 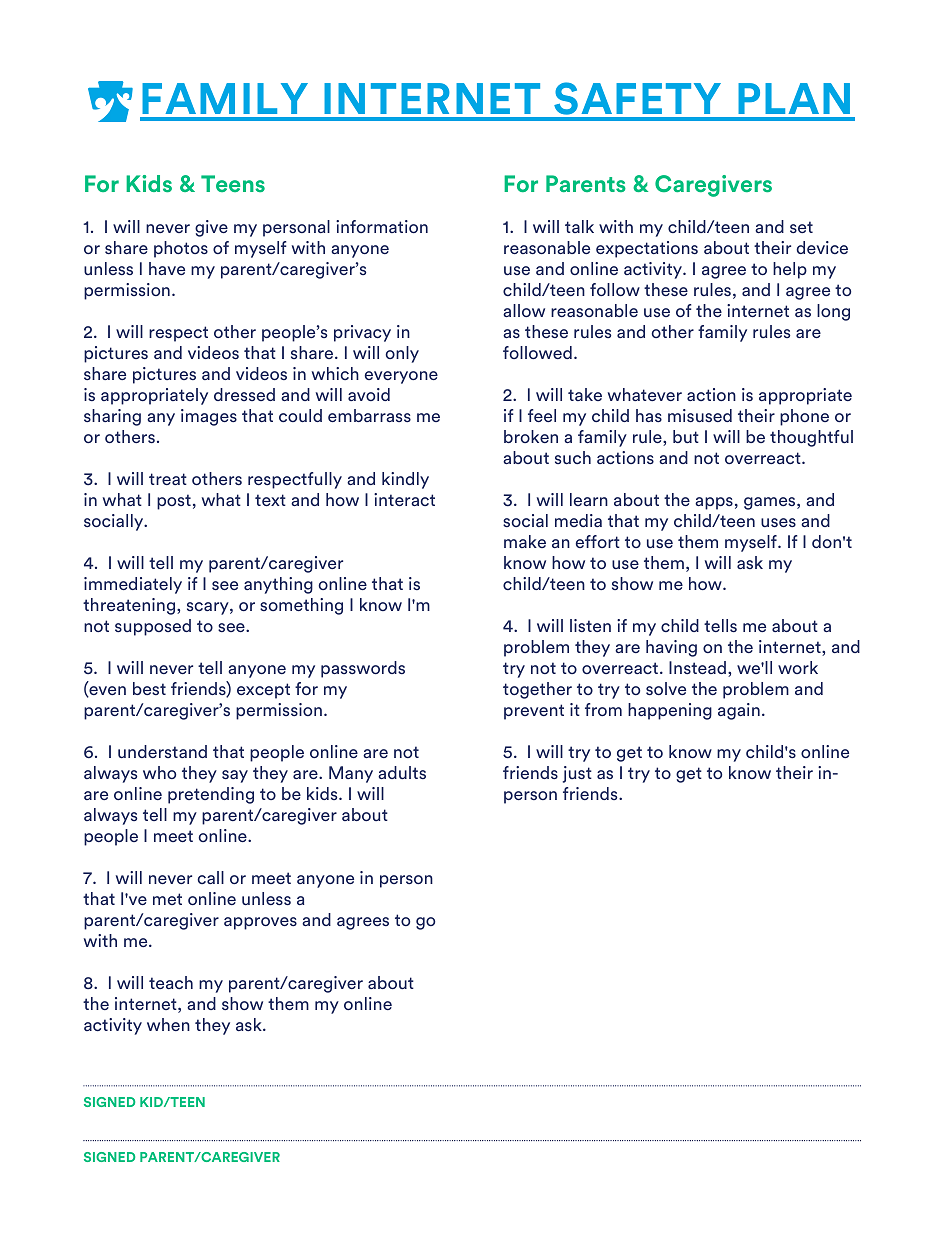 What do you see at coordinates (671, 648) in the screenshot?
I see `having` at bounding box center [671, 648].
